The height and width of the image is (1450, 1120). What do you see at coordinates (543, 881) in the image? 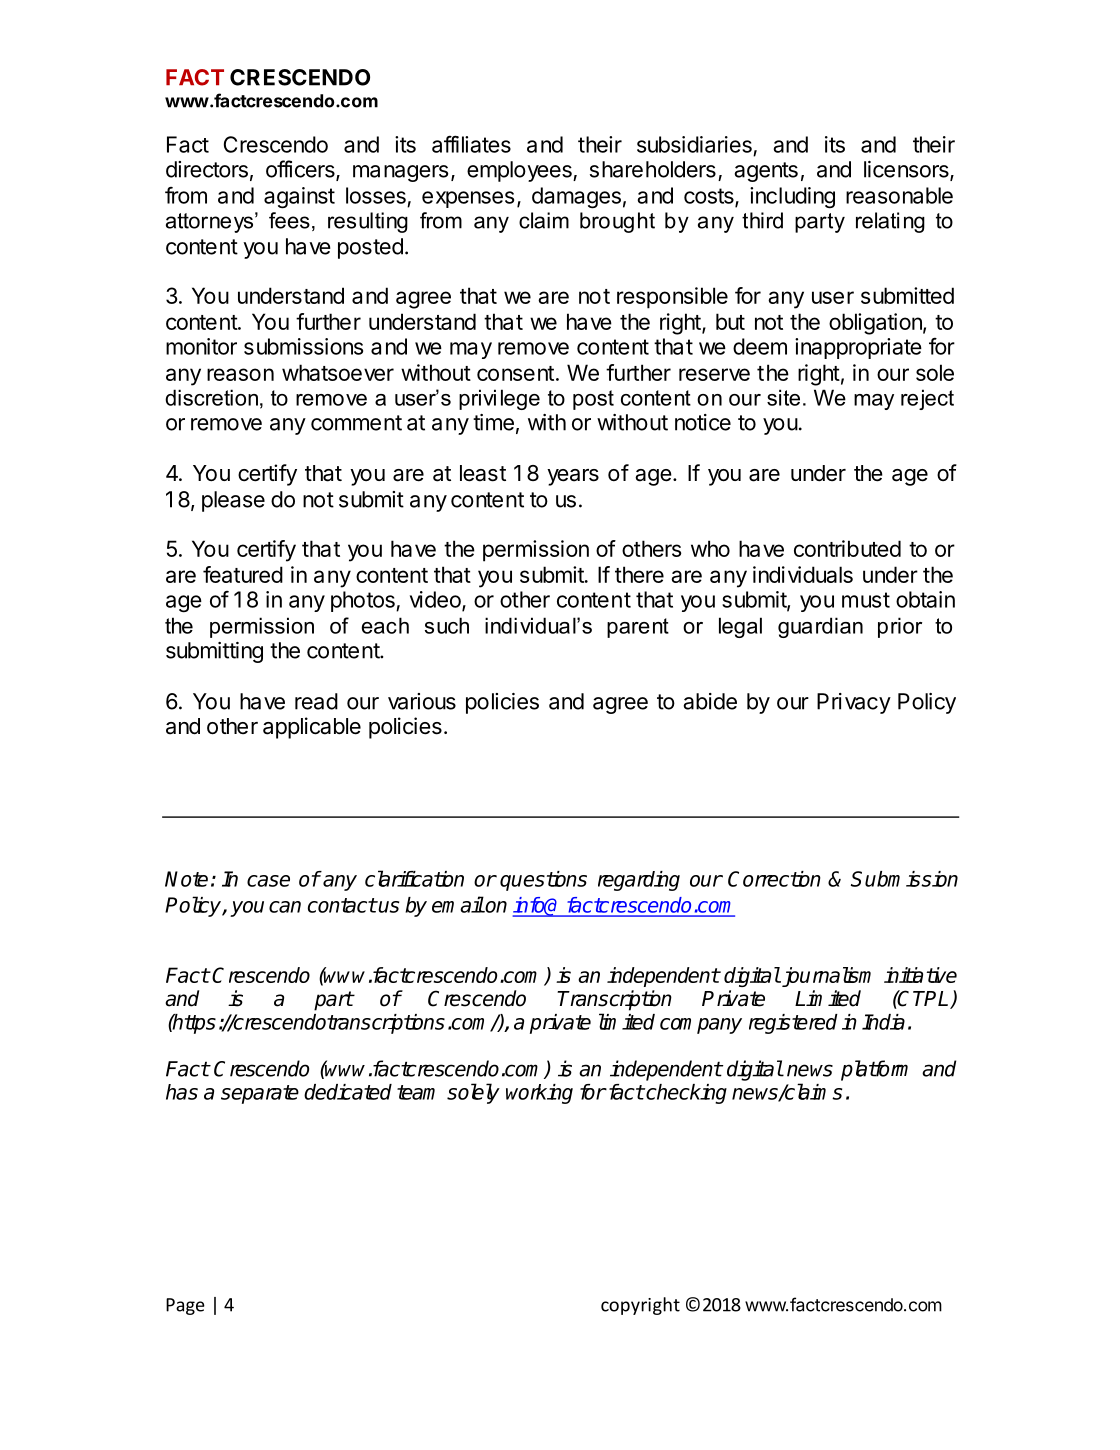
I see `questions` at bounding box center [543, 881].
